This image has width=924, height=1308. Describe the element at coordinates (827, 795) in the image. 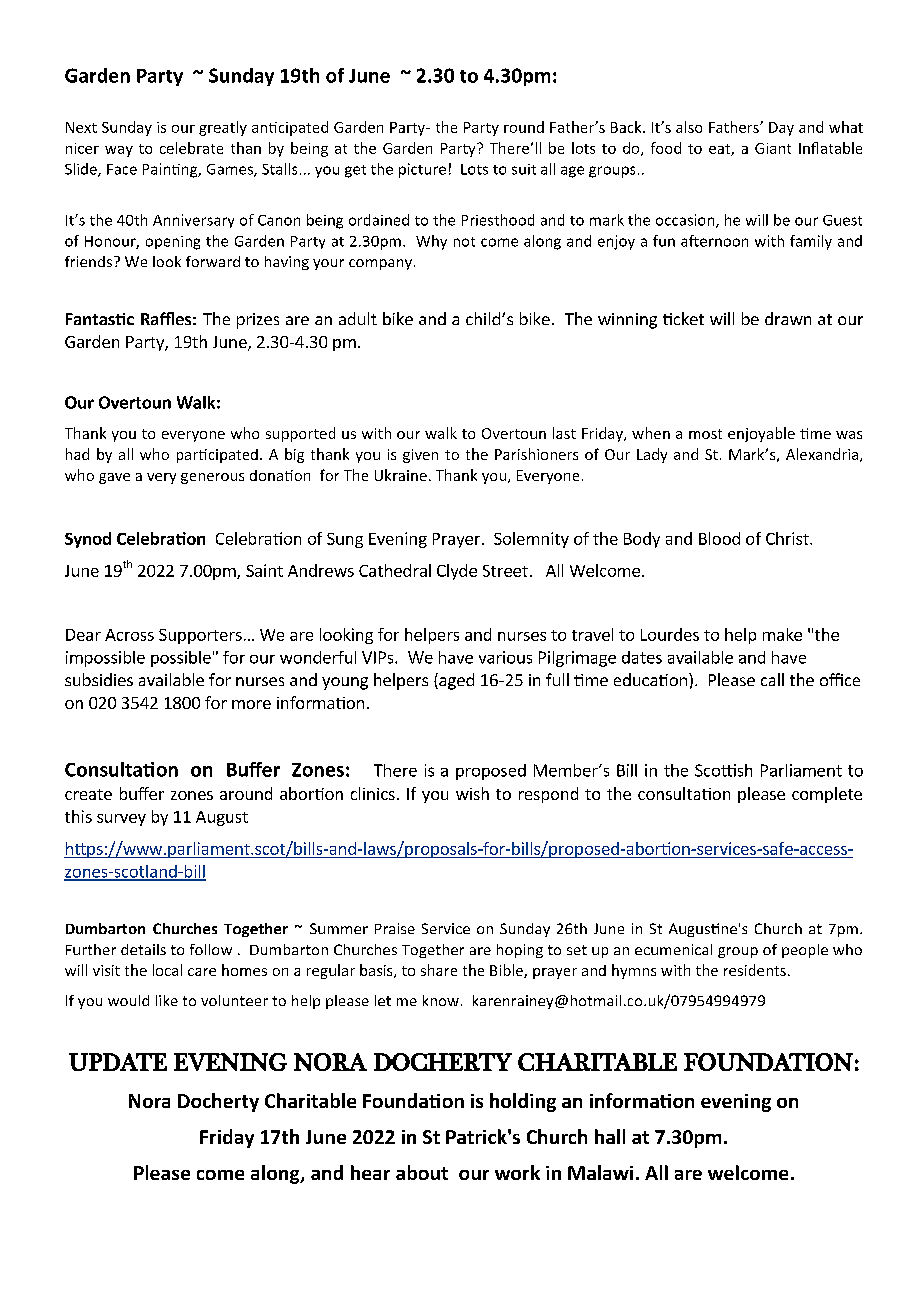

I see `complete` at that location.
